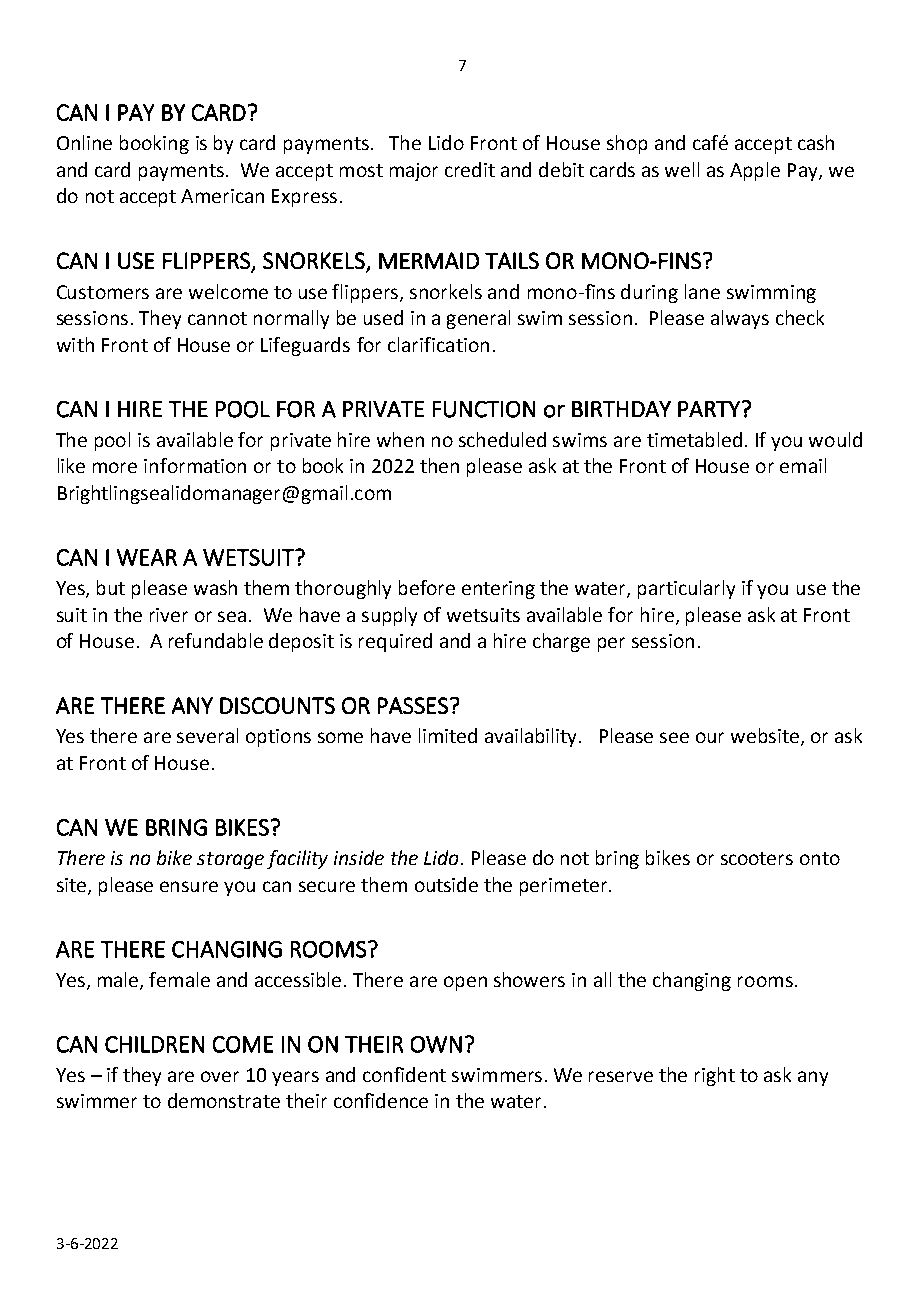 This page has height=1308, width=924. Describe the element at coordinates (755, 171) in the page. I see `Apple` at that location.
